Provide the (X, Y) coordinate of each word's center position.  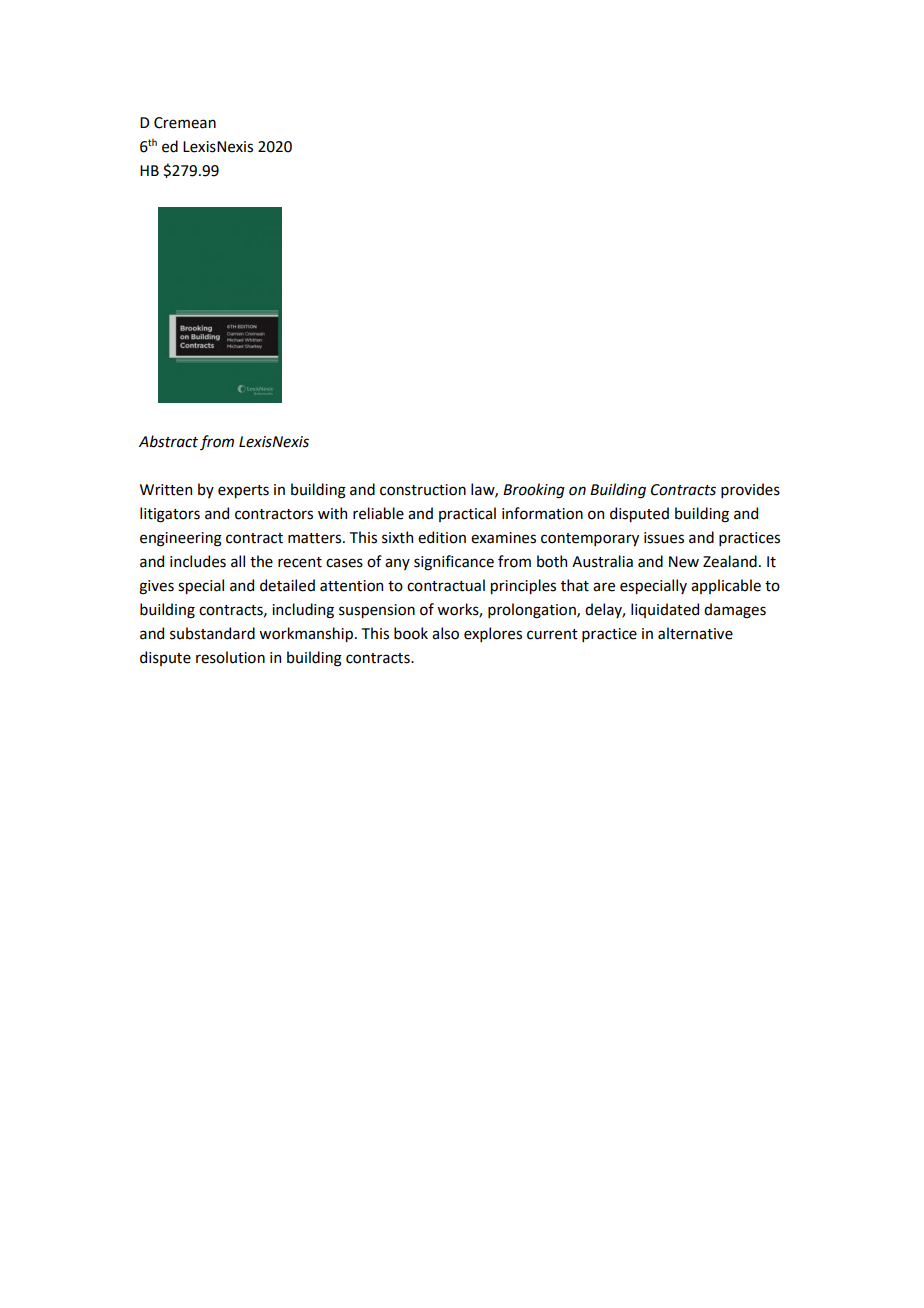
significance (454, 563)
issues (664, 538)
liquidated (665, 610)
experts (243, 491)
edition (442, 537)
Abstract (168, 441)
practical (467, 514)
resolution (230, 657)
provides (750, 490)
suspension (377, 611)
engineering (181, 539)
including (303, 611)
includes (198, 561)
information (542, 513)
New (684, 562)
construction (423, 490)
